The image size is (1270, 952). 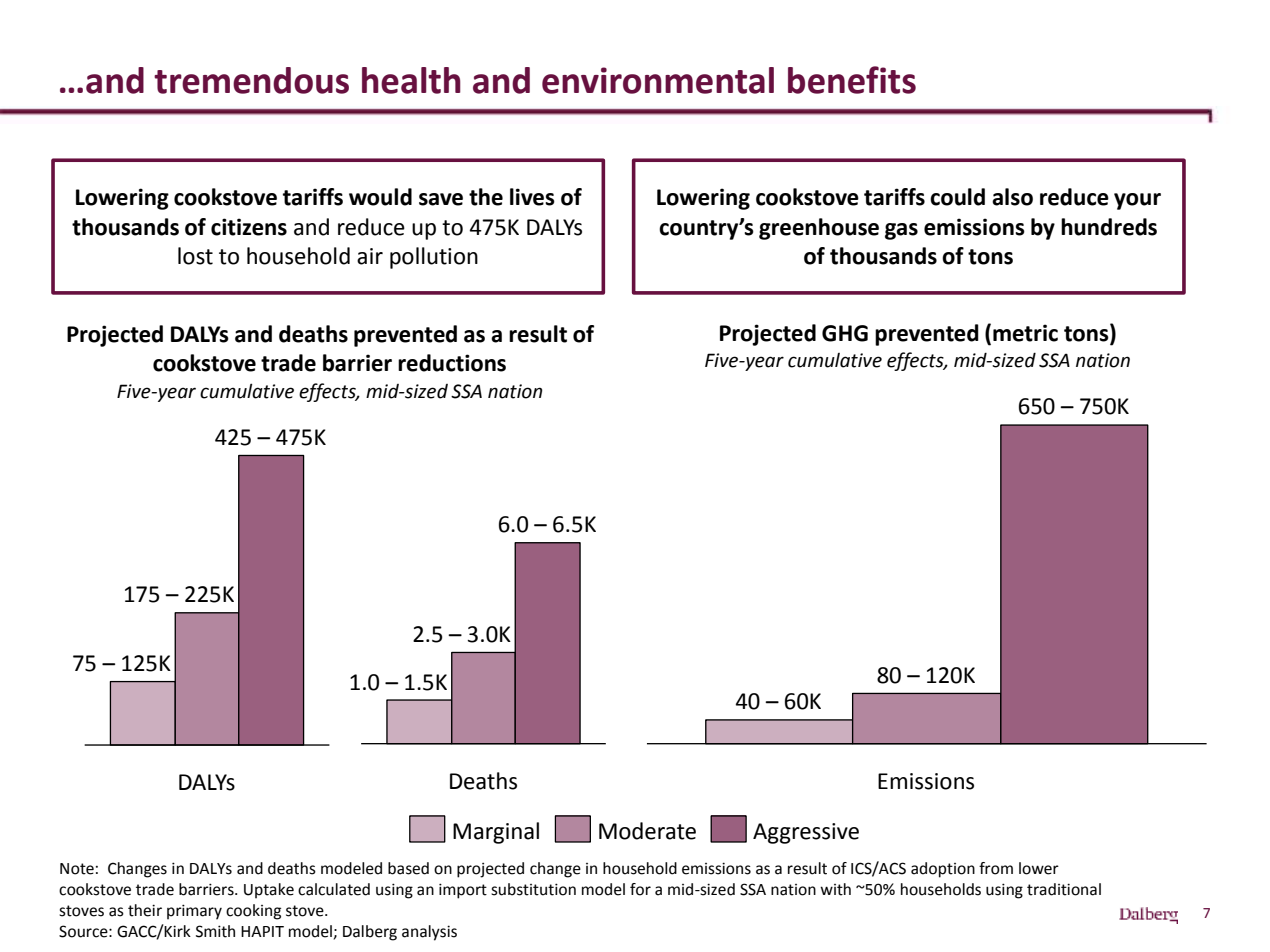 What do you see at coordinates (452, 363) in the screenshot?
I see `reductions` at bounding box center [452, 363].
